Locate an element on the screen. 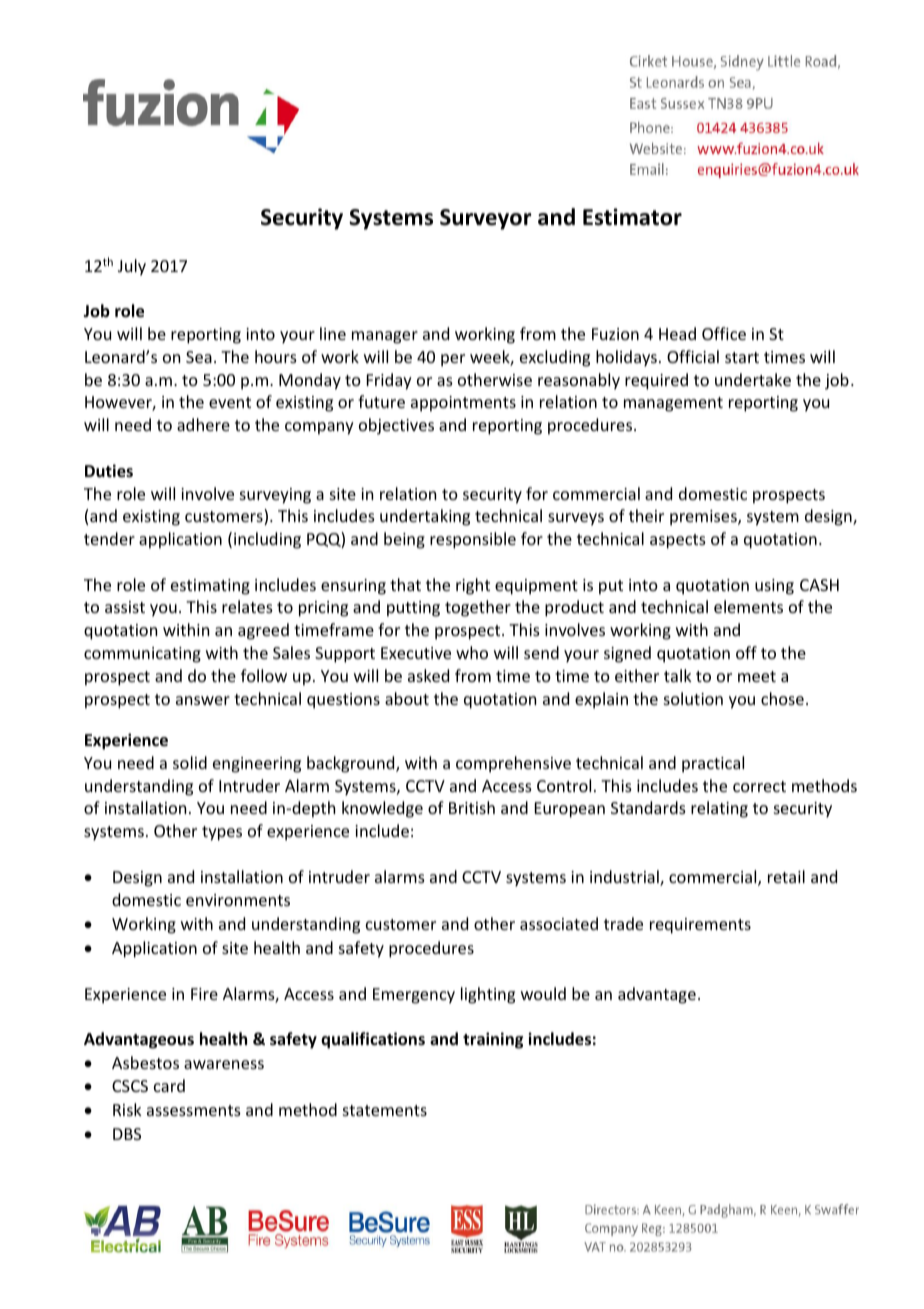 This screenshot has width=924, height=1309. answer is located at coordinates (203, 700).
